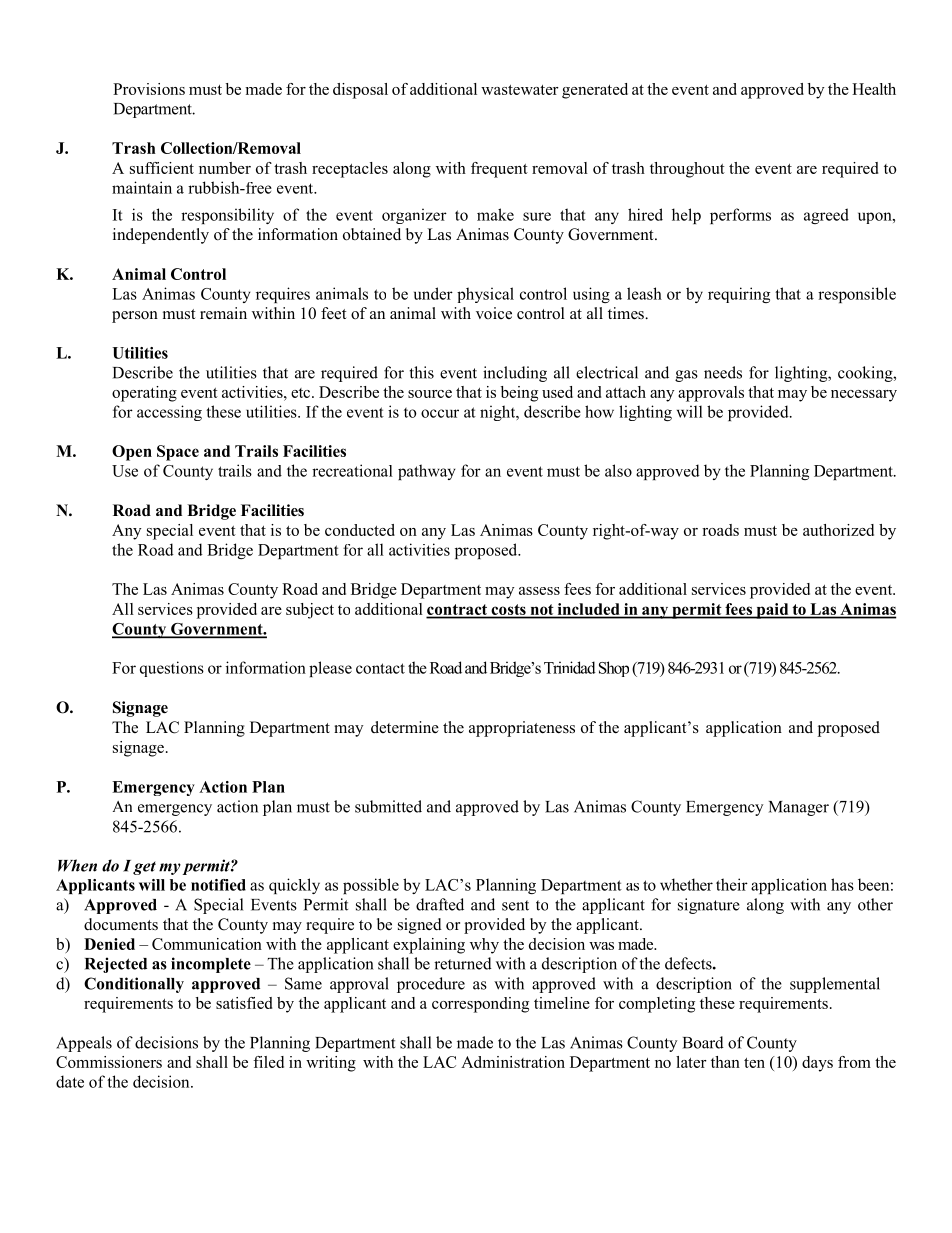 This document has width=952, height=1233. I want to click on questions, so click(172, 669).
